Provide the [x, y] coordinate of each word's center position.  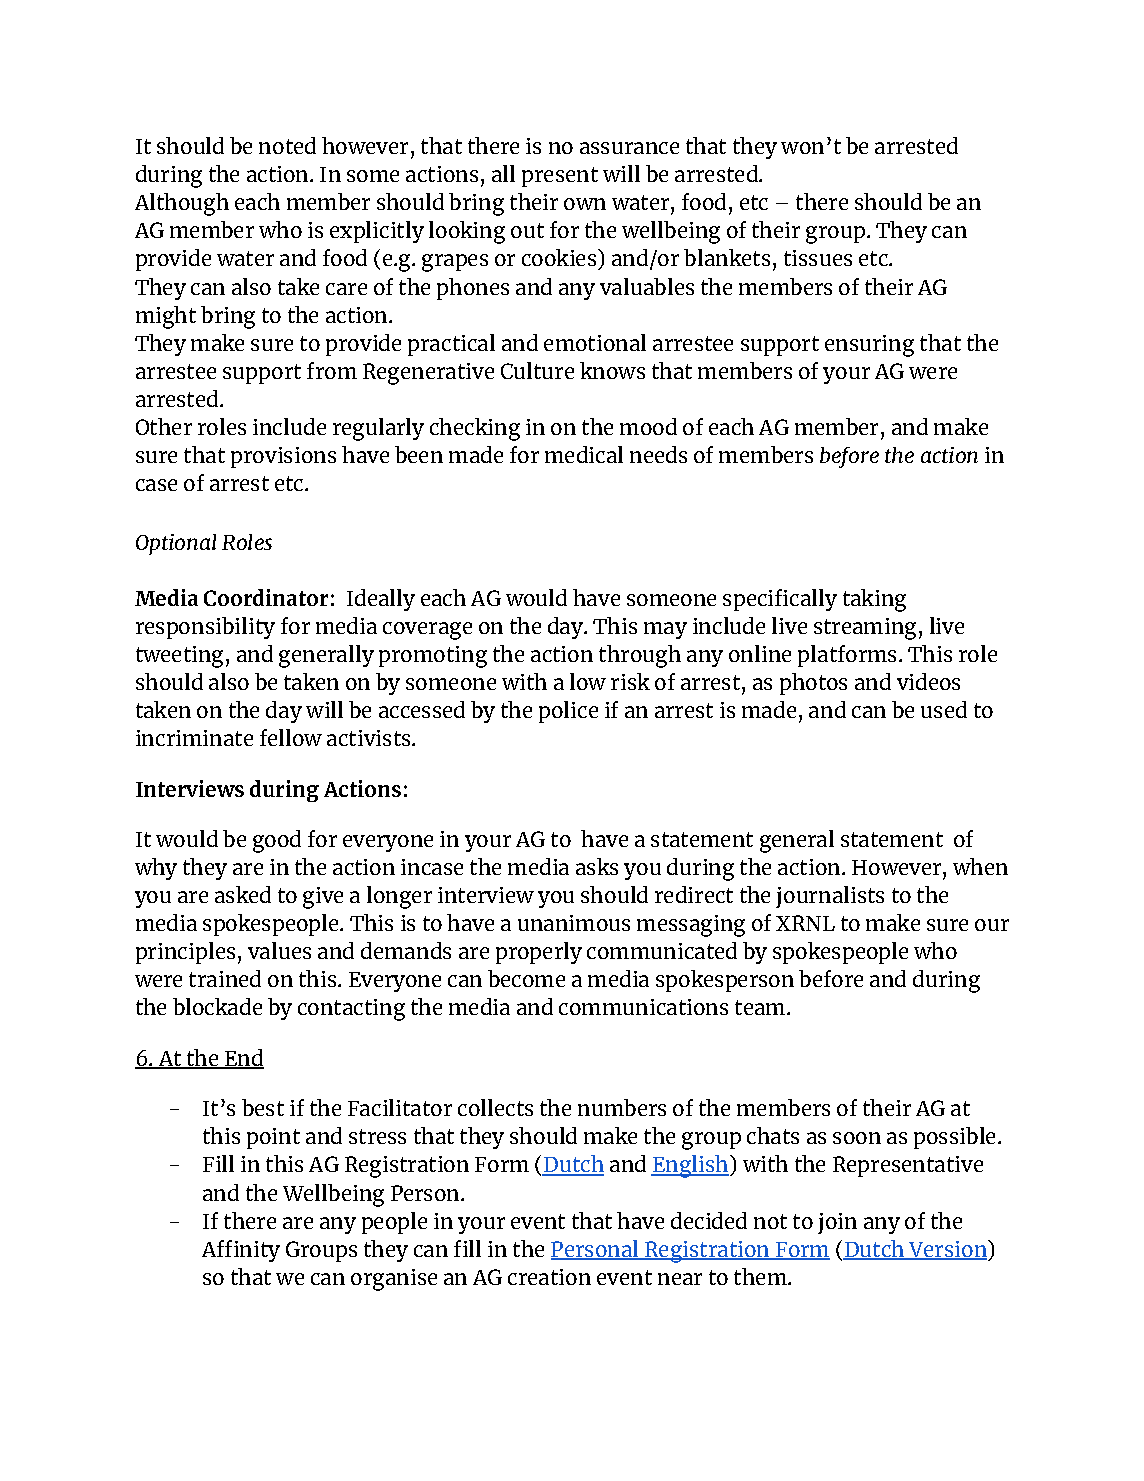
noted [287, 145]
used [944, 709]
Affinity [241, 1251]
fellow [291, 737]
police [568, 712]
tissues [818, 258]
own [585, 204]
